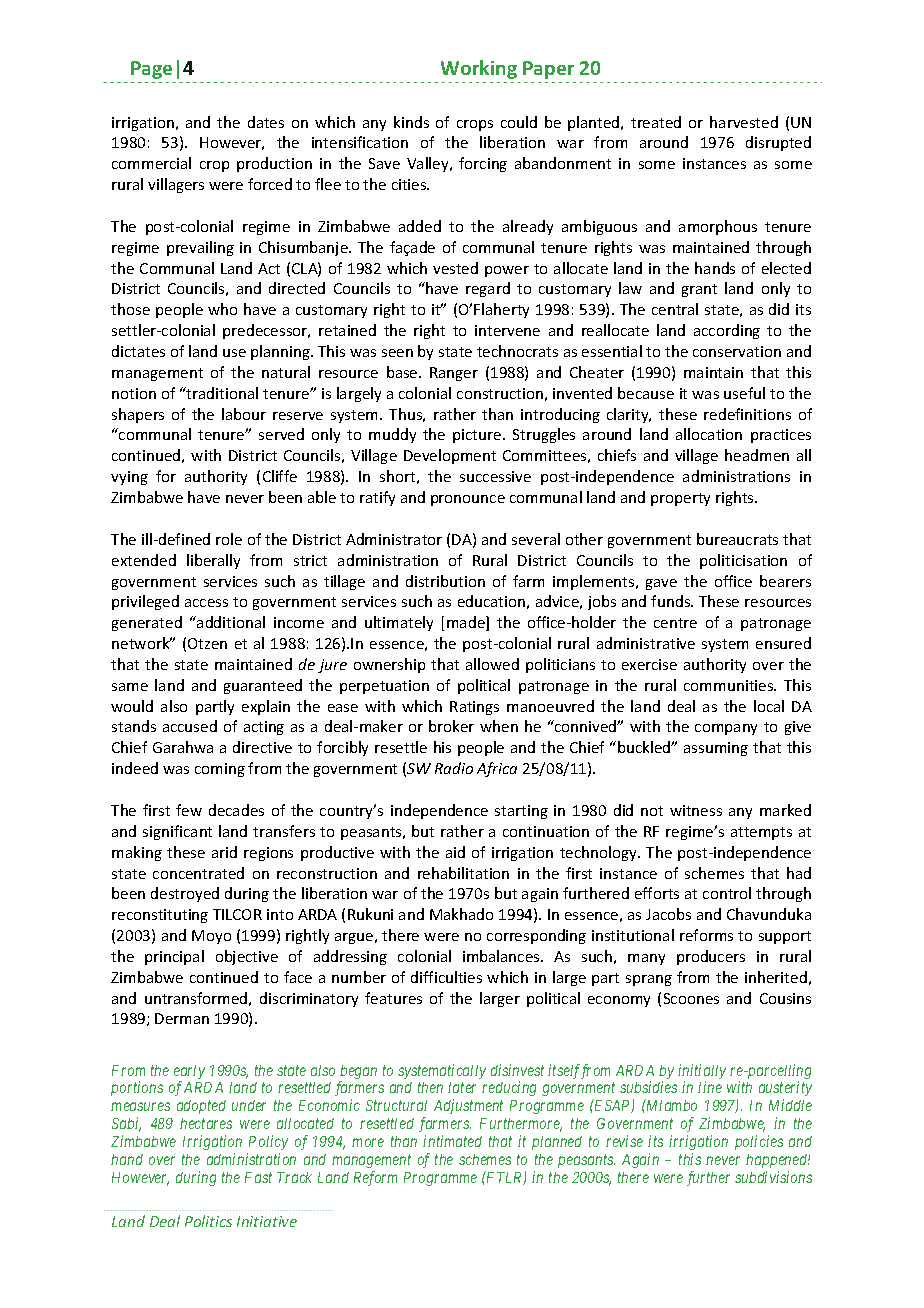  I want to click on few, so click(189, 810).
